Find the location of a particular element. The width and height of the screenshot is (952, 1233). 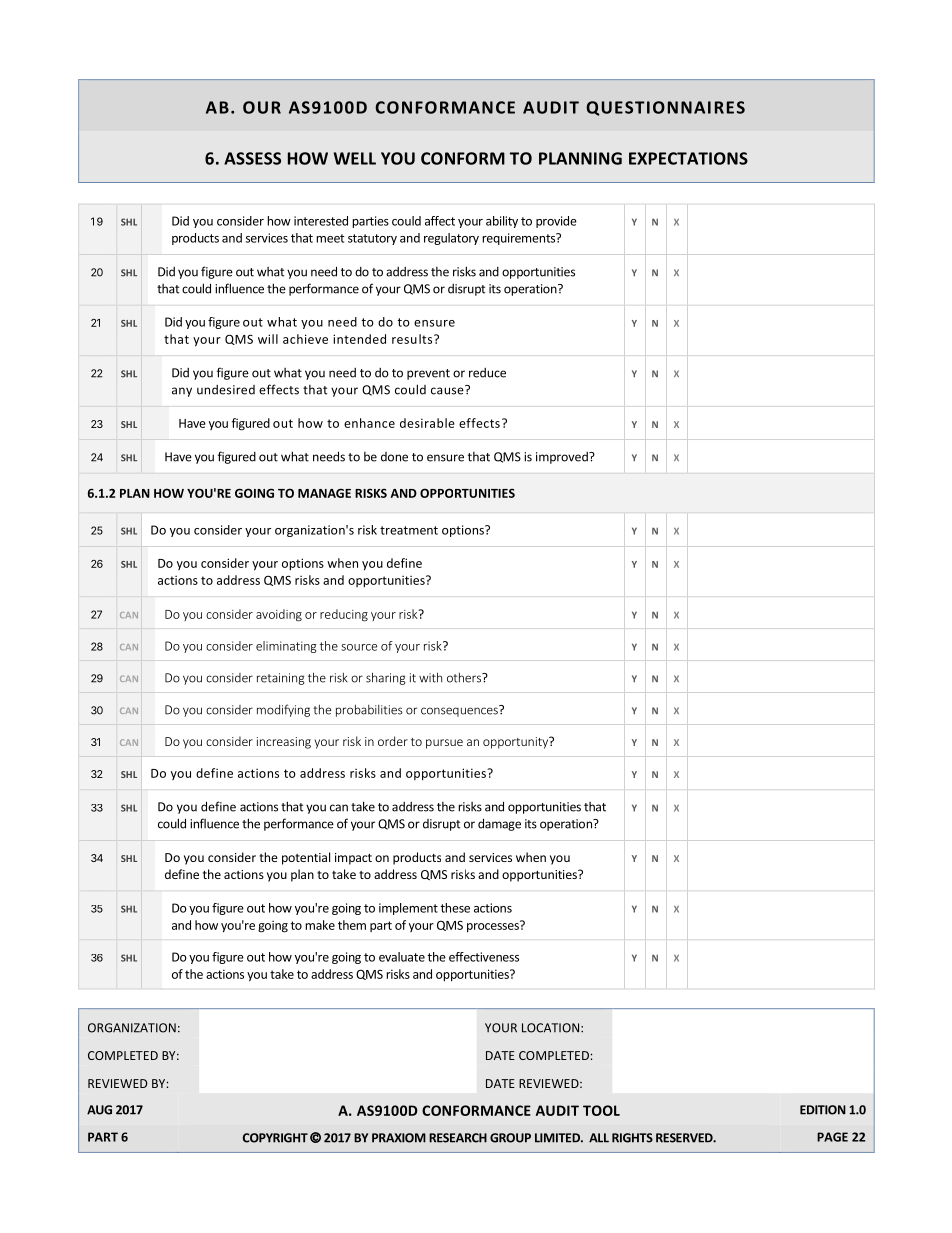

improved is located at coordinates (563, 458).
